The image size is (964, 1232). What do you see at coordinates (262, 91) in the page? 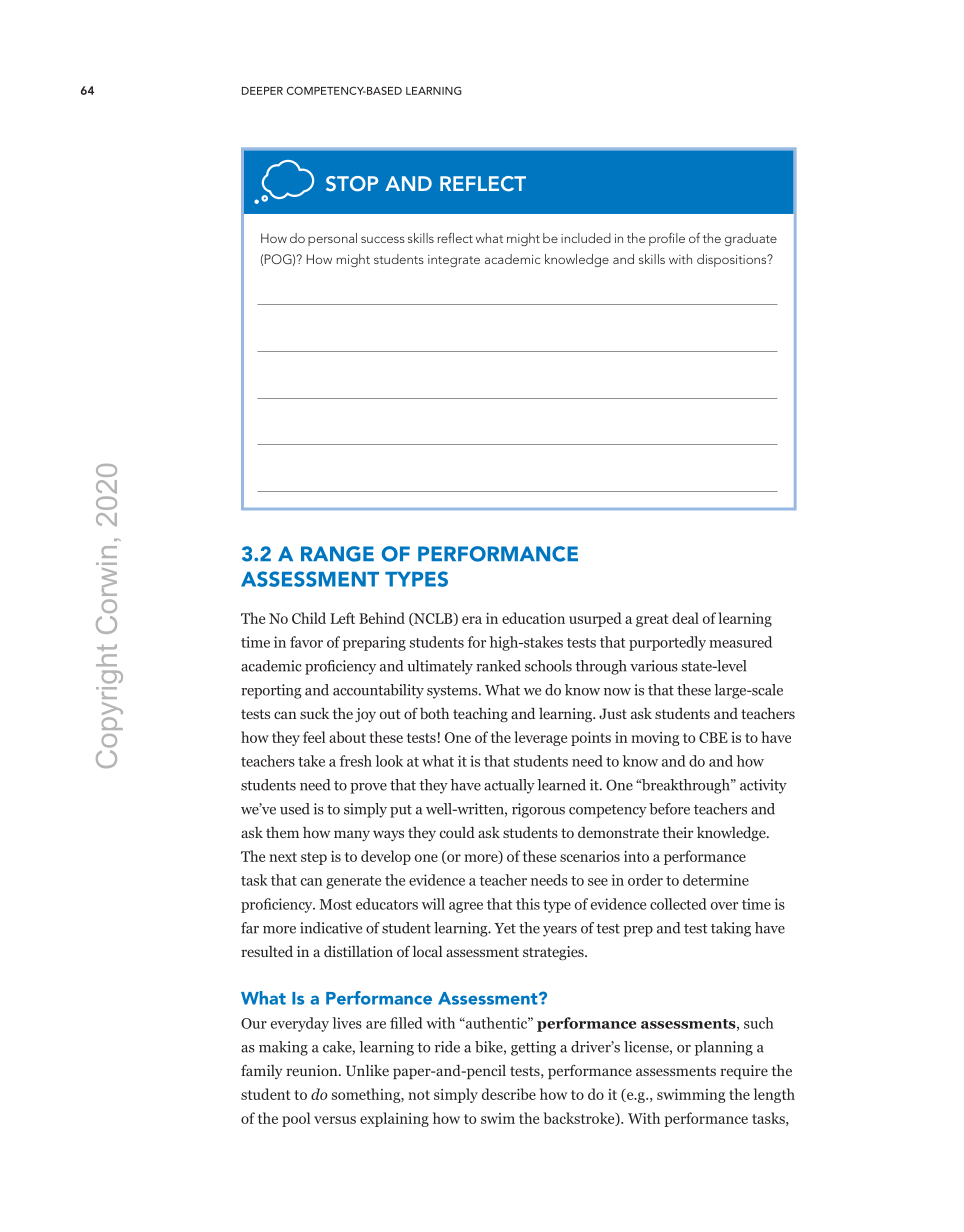
I see `DEEPER` at bounding box center [262, 91].
